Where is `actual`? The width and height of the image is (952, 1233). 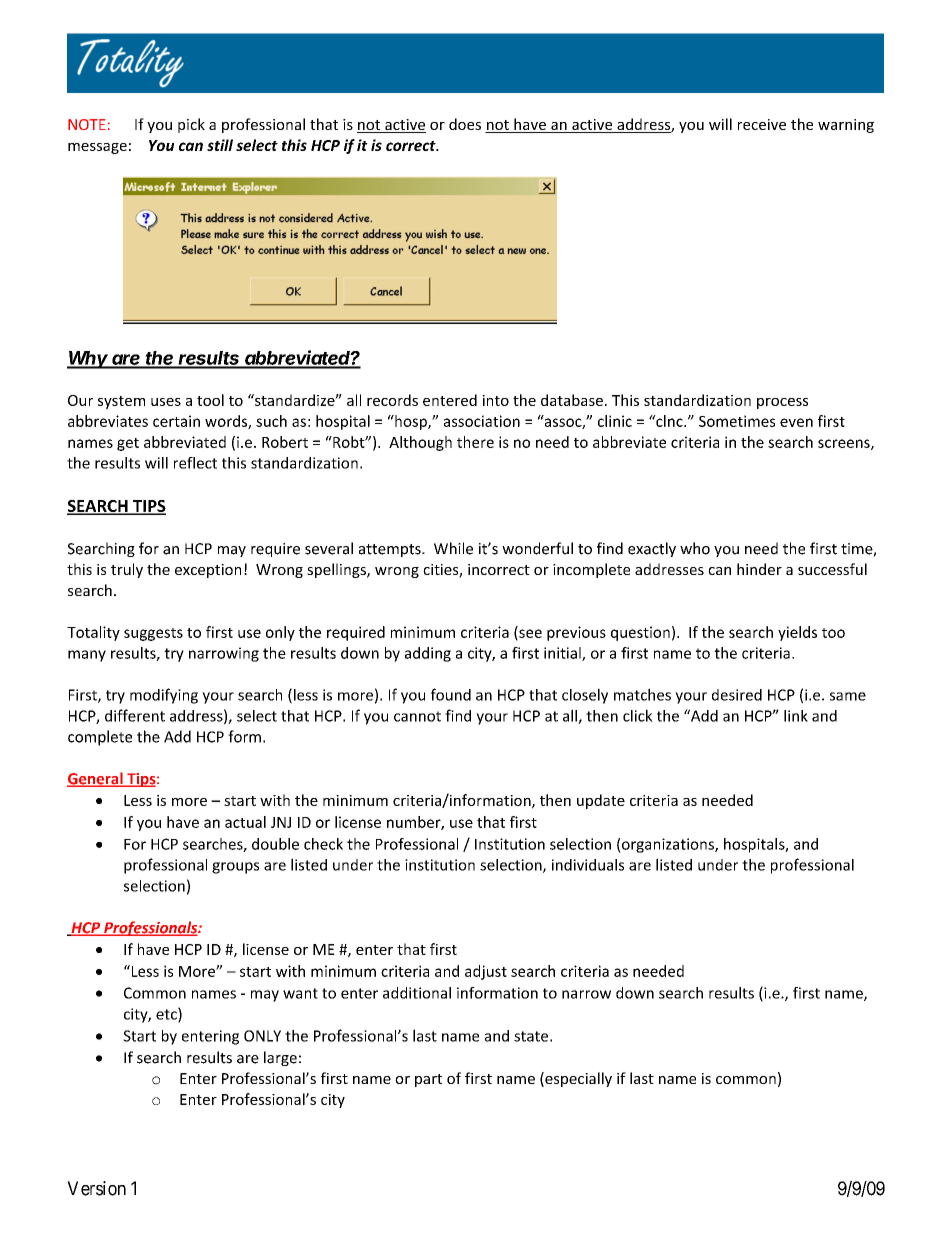 actual is located at coordinates (245, 822).
